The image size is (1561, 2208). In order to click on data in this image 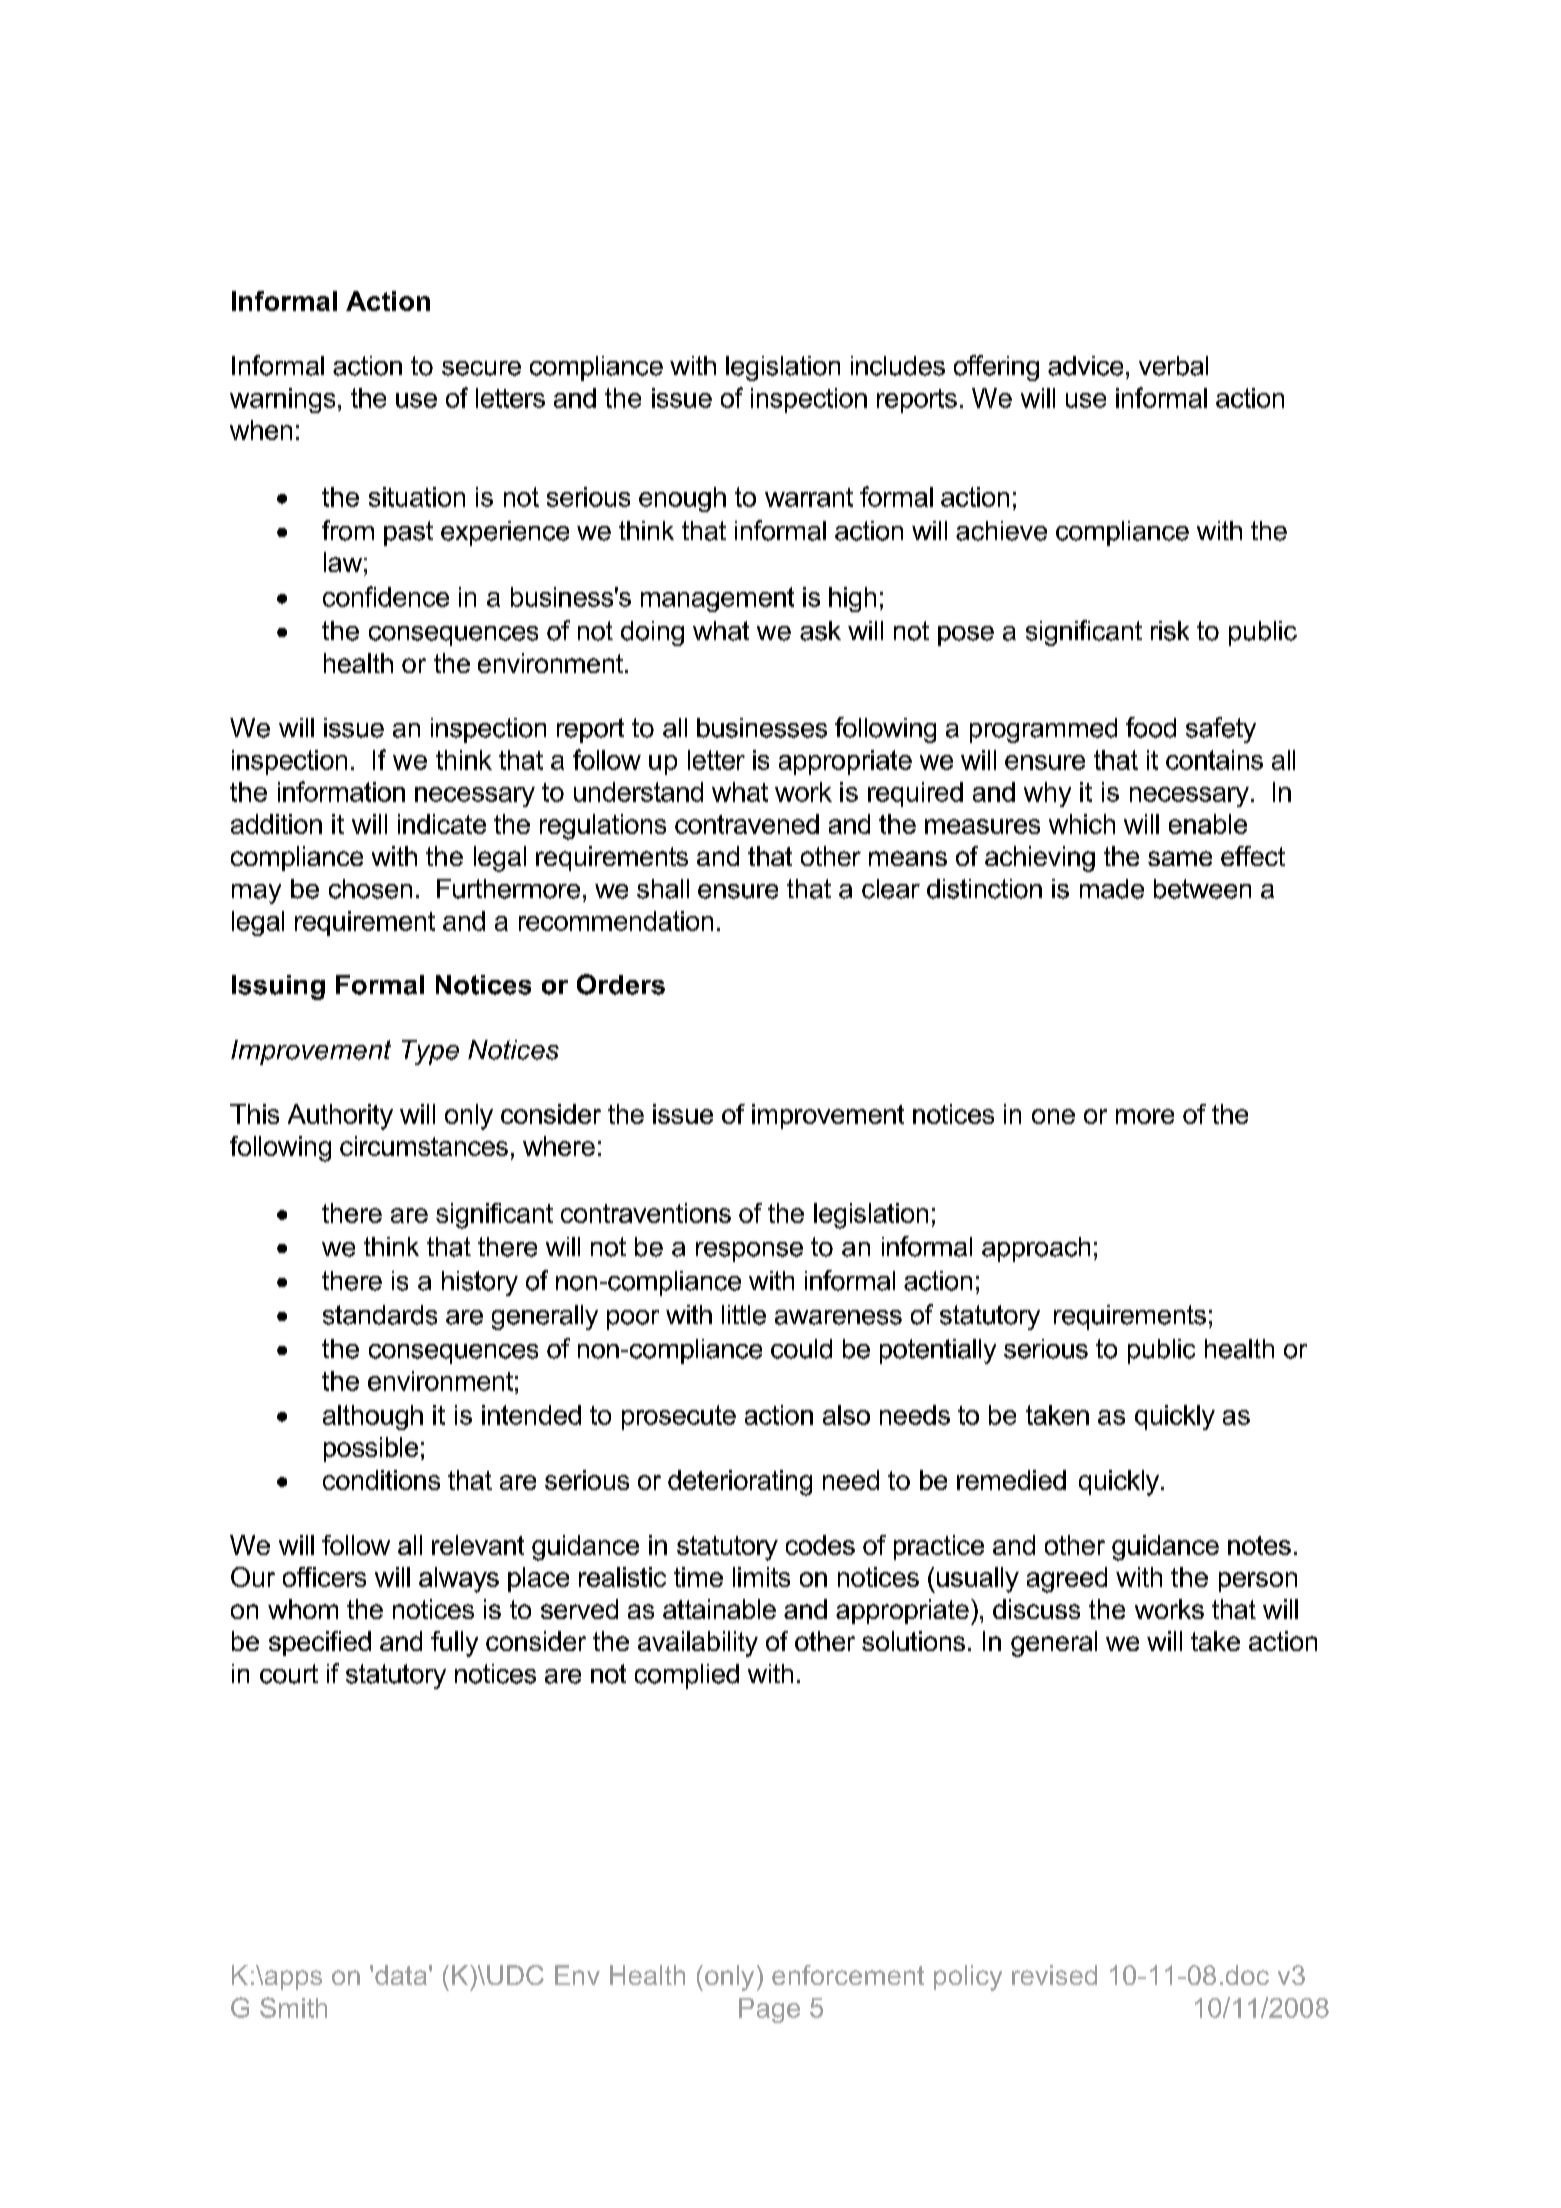, I will do `click(401, 1975)`.
